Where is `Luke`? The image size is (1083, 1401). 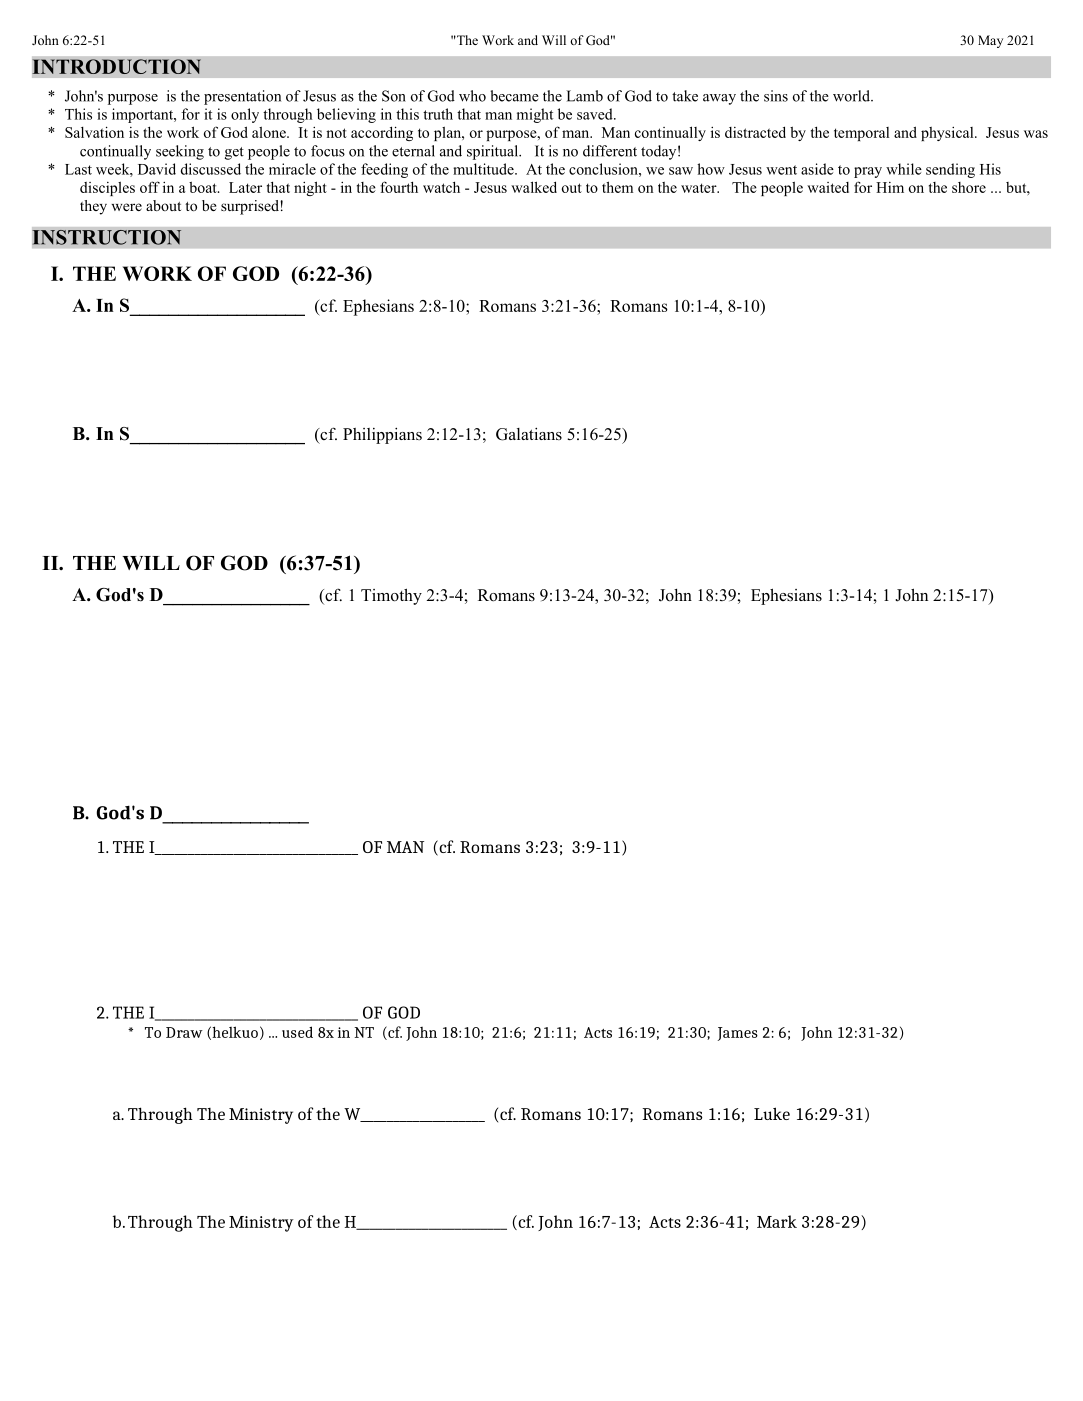
Luke is located at coordinates (772, 1113).
